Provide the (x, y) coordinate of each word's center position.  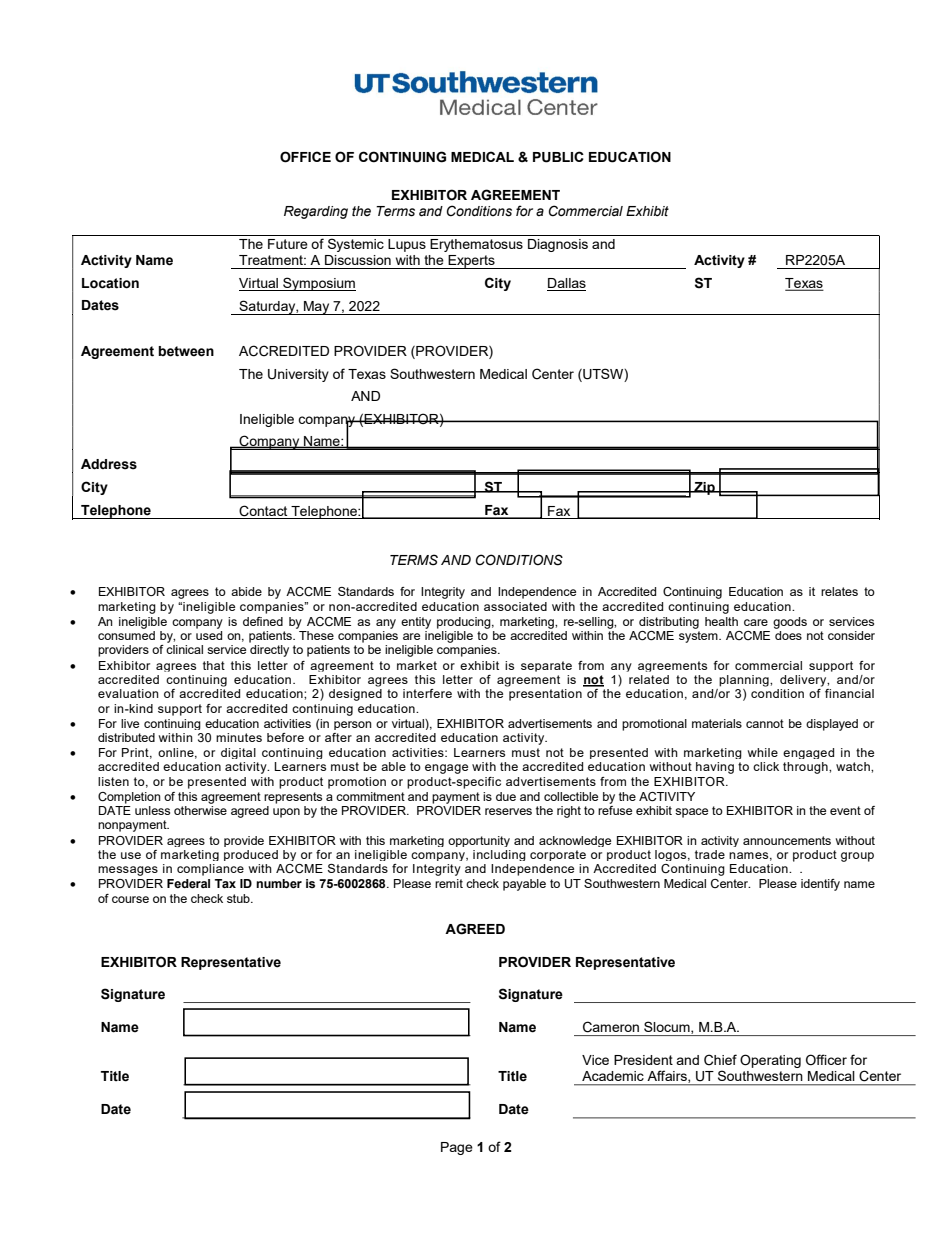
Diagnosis (558, 245)
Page (457, 1148)
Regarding (316, 212)
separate (546, 666)
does (788, 634)
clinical (184, 649)
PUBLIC (558, 157)
